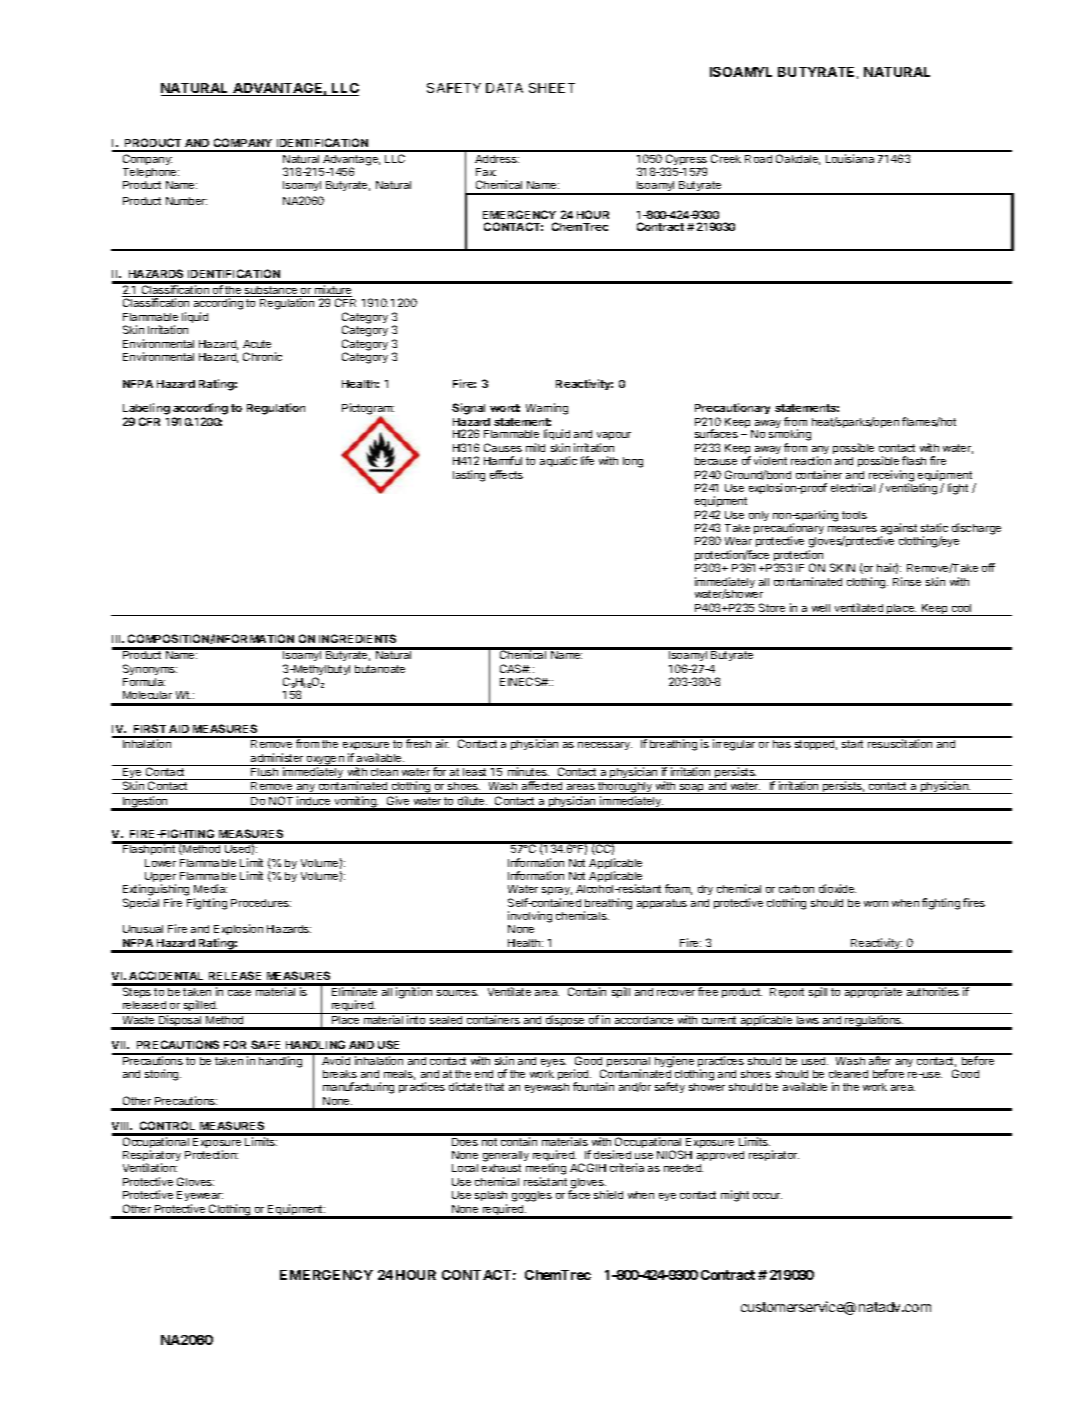 Image resolution: width=1092 pixels, height=1413 pixels. What do you see at coordinates (891, 477) in the image?
I see `receiving` at bounding box center [891, 477].
